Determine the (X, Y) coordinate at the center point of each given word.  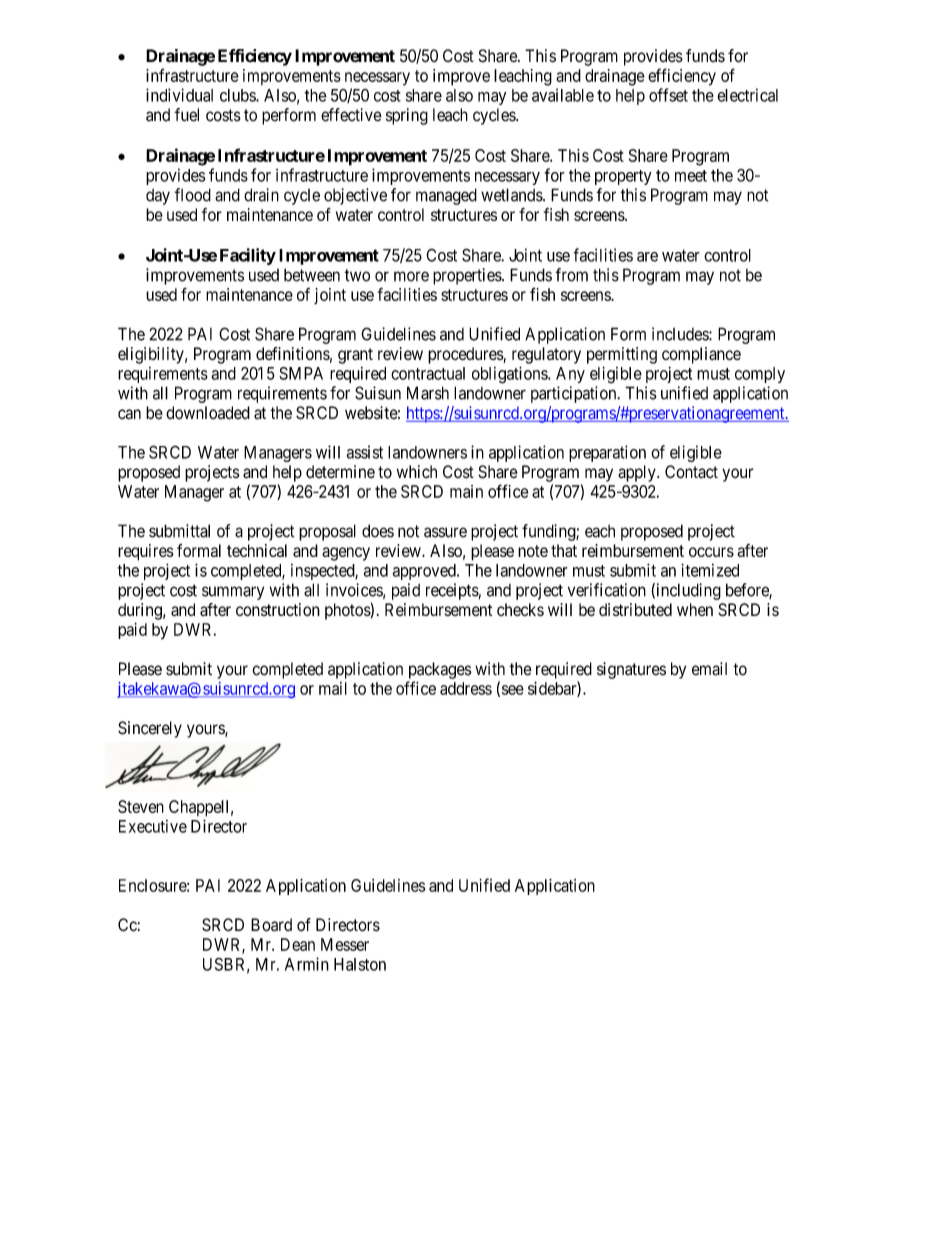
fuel (186, 115)
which (417, 472)
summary (233, 593)
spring (407, 116)
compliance (701, 355)
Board (271, 925)
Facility (248, 256)
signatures (631, 670)
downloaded (208, 413)
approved (425, 572)
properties (468, 276)
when (695, 609)
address (466, 688)
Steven (141, 806)
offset (668, 95)
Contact (691, 472)
